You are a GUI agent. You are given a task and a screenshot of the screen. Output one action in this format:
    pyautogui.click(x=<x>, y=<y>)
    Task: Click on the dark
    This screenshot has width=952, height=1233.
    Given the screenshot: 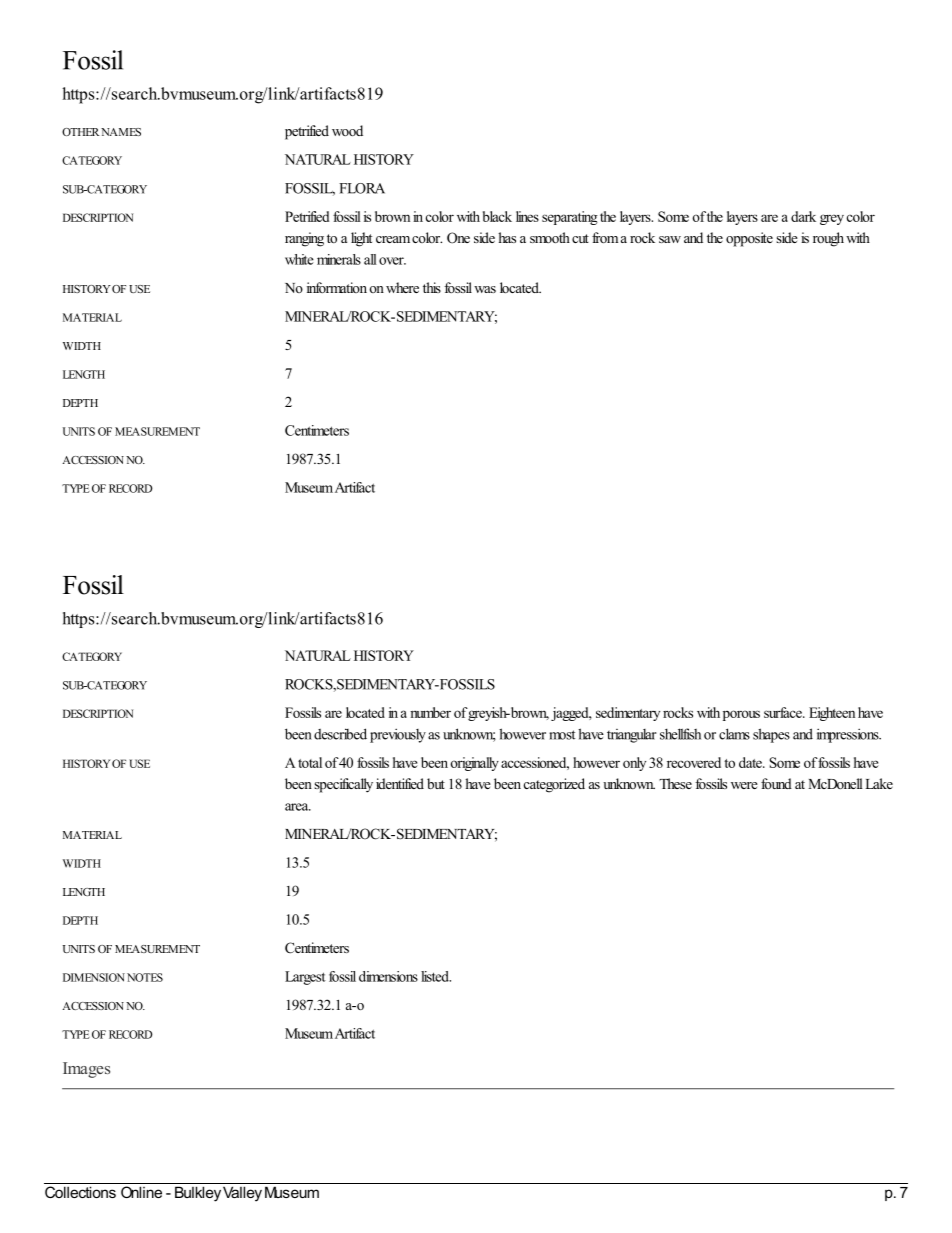 What is the action you would take?
    pyautogui.click(x=803, y=216)
